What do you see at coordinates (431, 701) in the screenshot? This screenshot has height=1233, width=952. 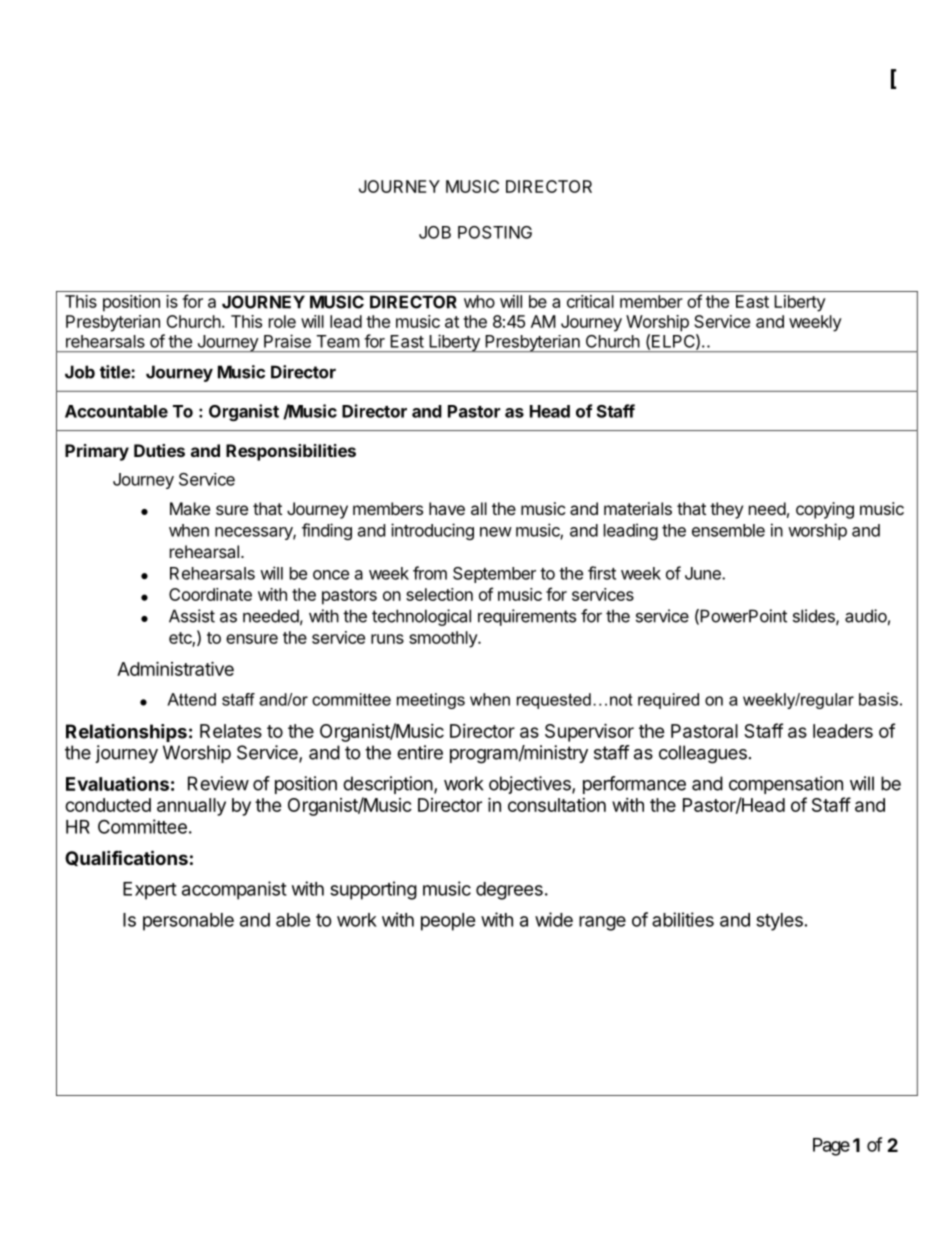 I see `meetings` at bounding box center [431, 701].
